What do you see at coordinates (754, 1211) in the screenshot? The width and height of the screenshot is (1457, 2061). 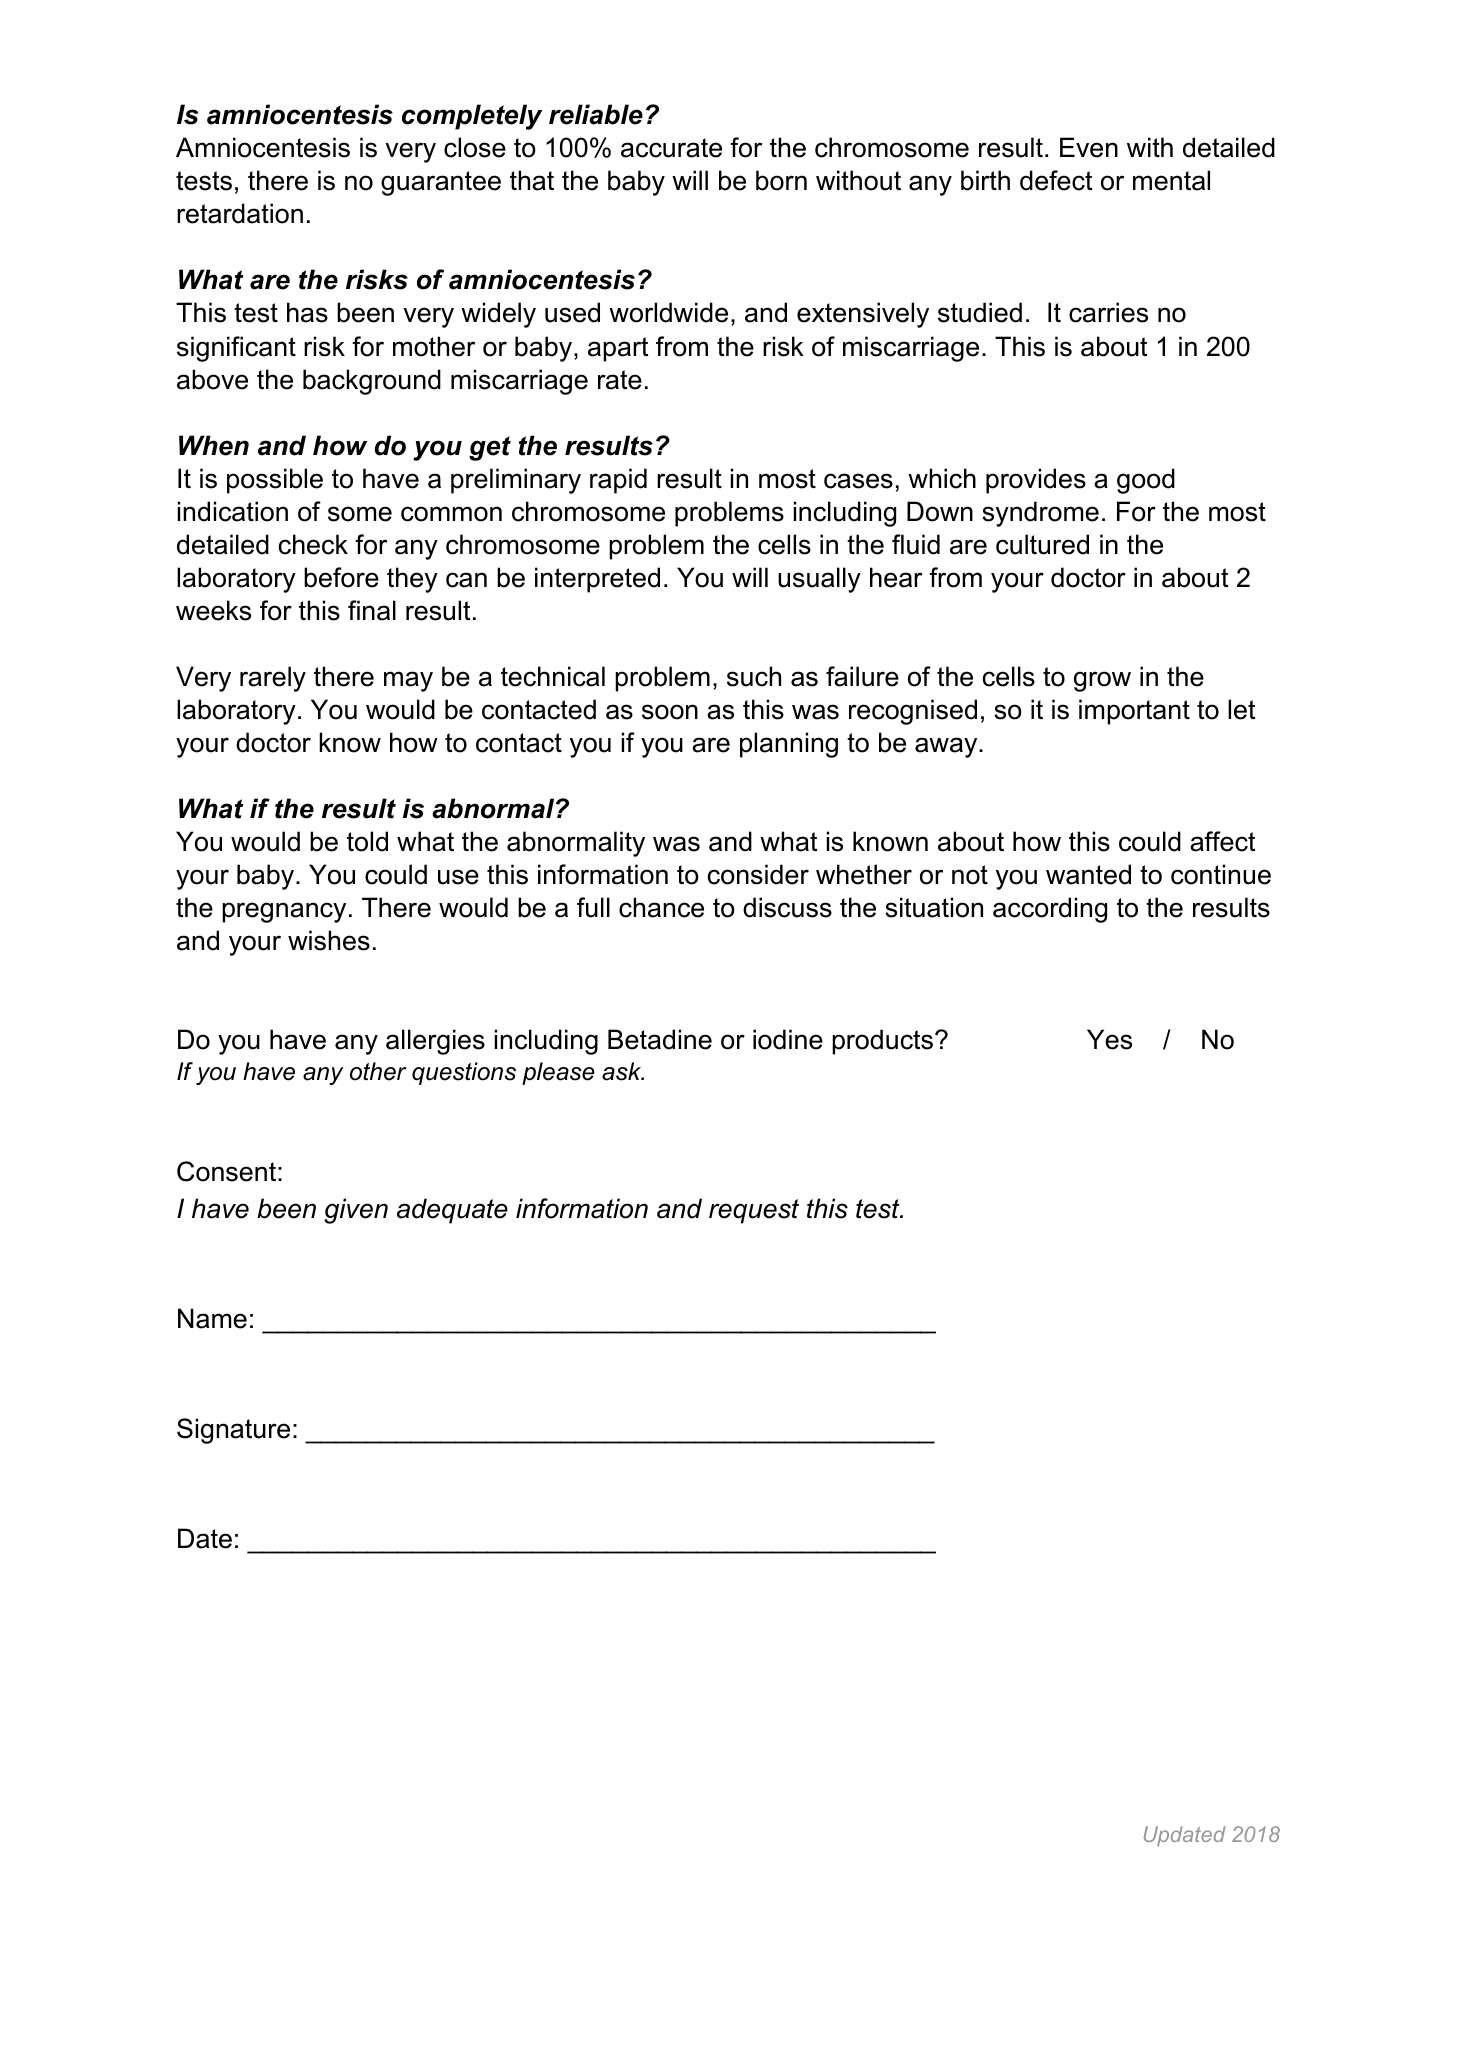 I see `request` at bounding box center [754, 1211].
